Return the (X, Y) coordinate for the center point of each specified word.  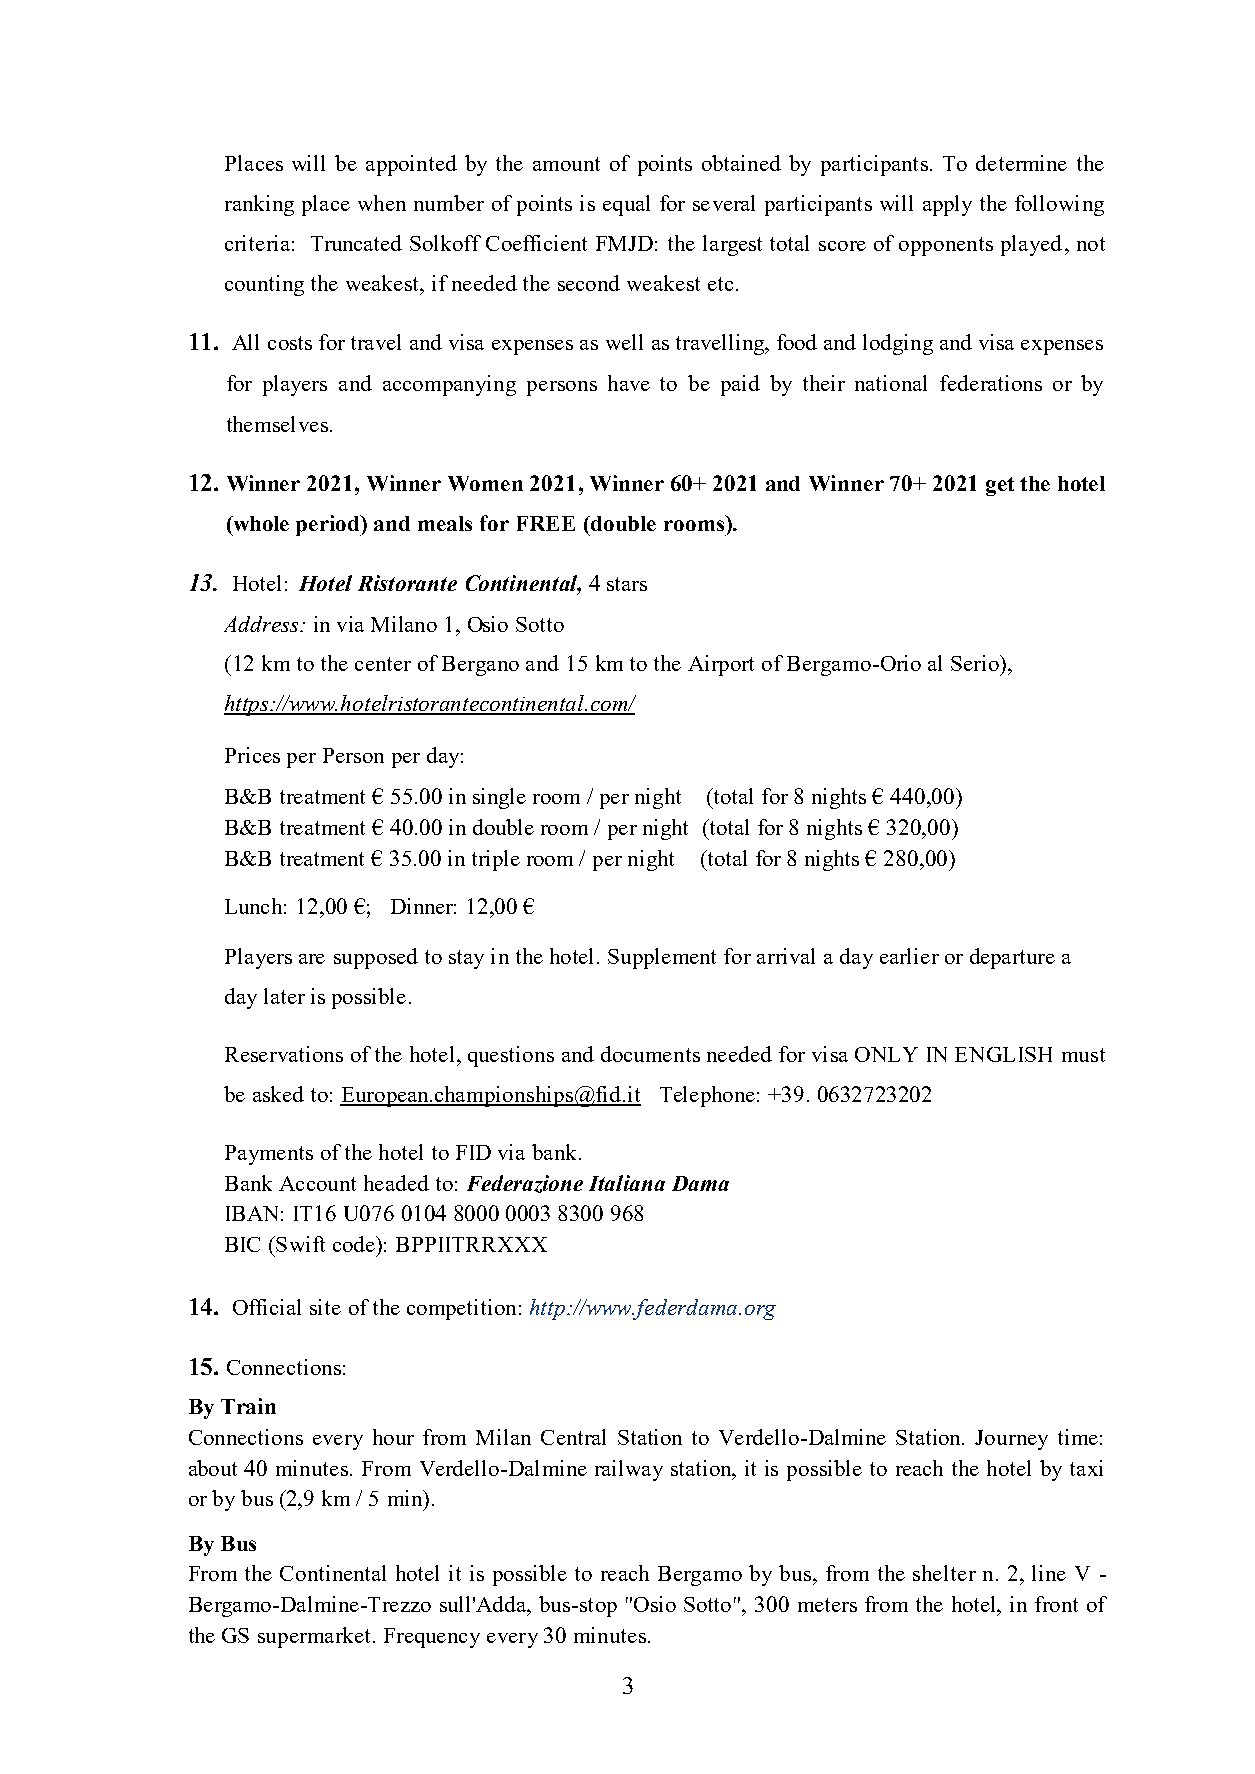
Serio (976, 663)
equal (626, 205)
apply (947, 205)
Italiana (627, 1183)
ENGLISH (1003, 1054)
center (383, 664)
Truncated (356, 243)
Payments (269, 1155)
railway (629, 1470)
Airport (721, 665)
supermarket (316, 1637)
